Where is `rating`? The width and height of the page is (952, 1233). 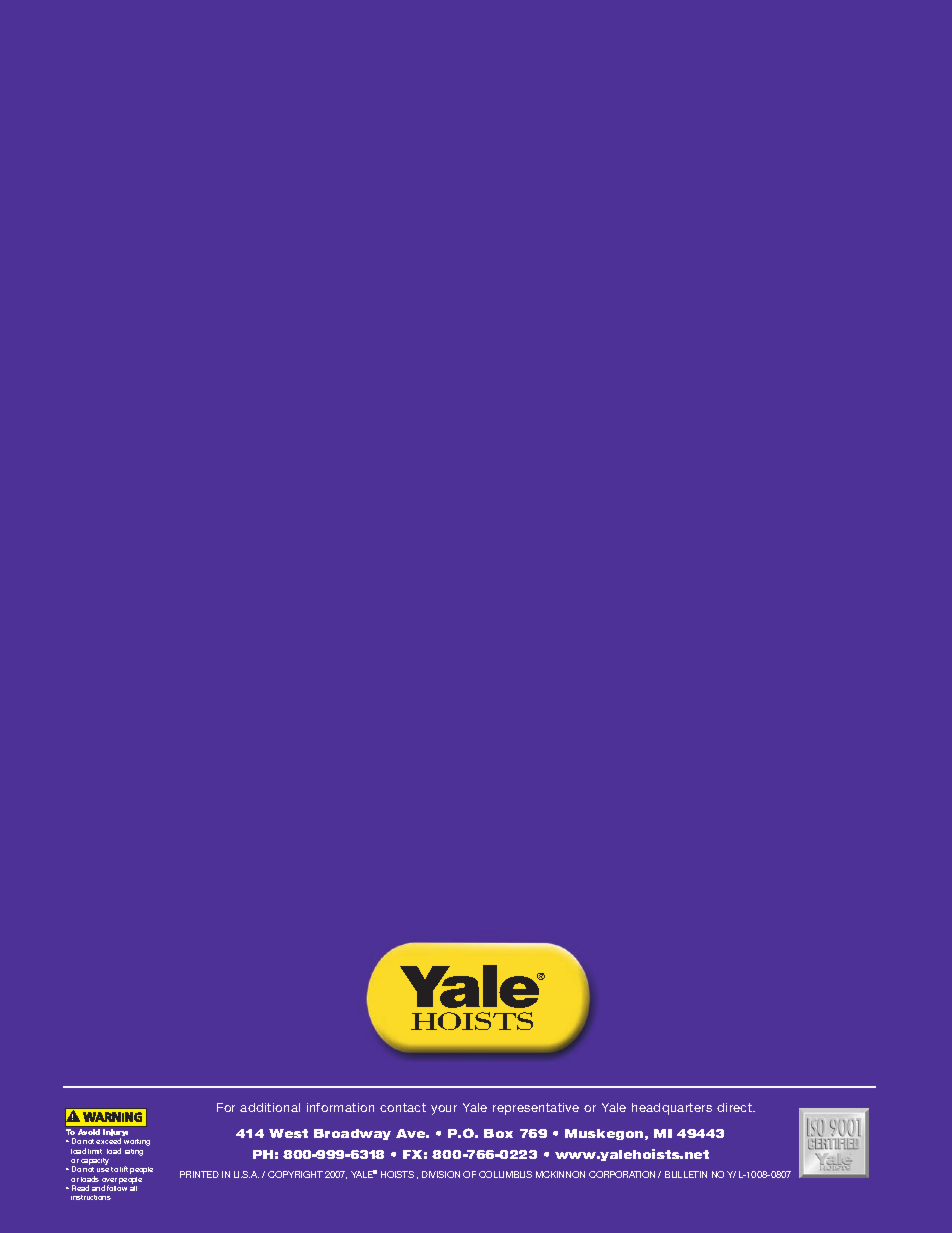
rating is located at coordinates (134, 1152).
